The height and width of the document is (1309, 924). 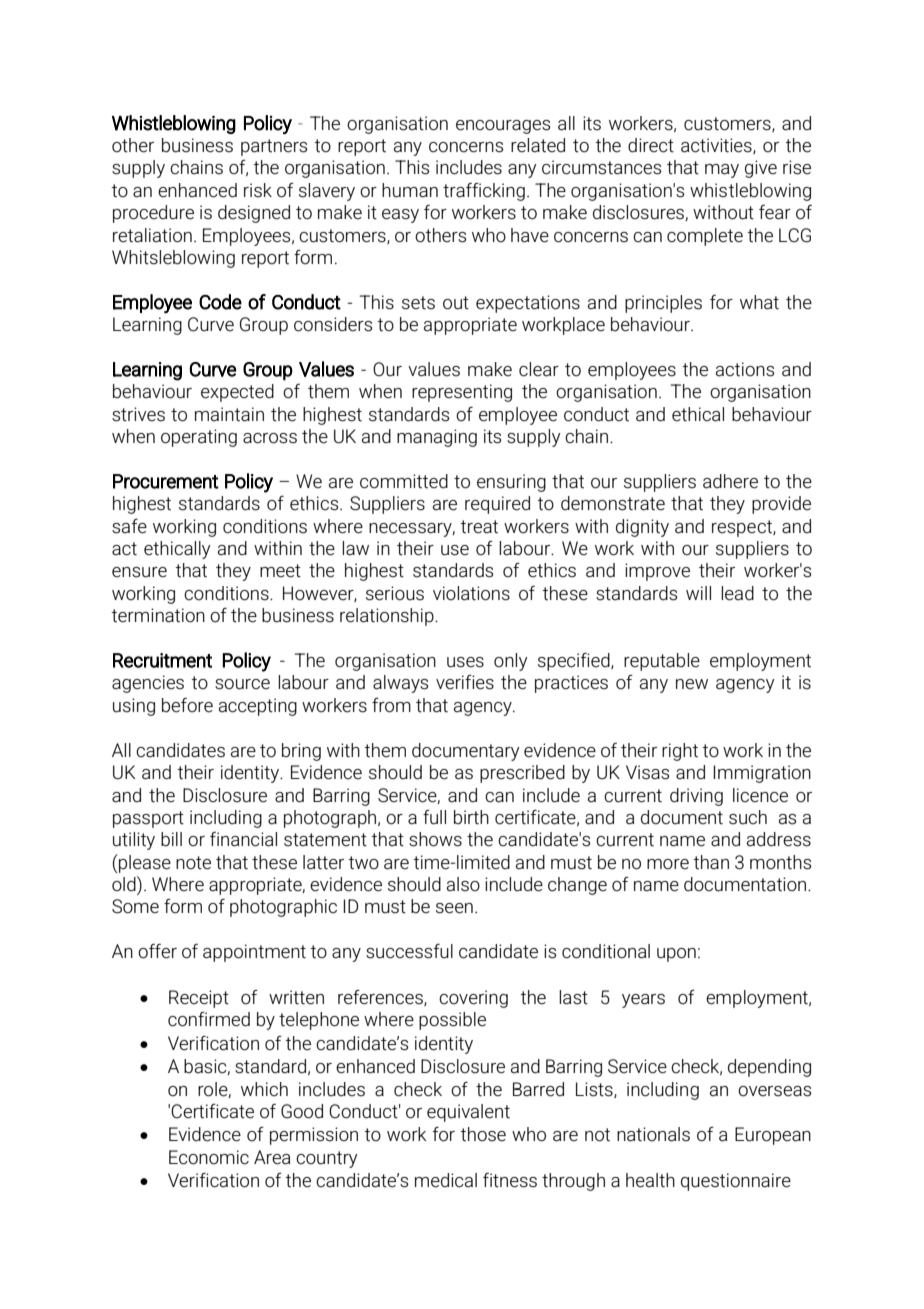 I want to click on actions, so click(x=745, y=369).
